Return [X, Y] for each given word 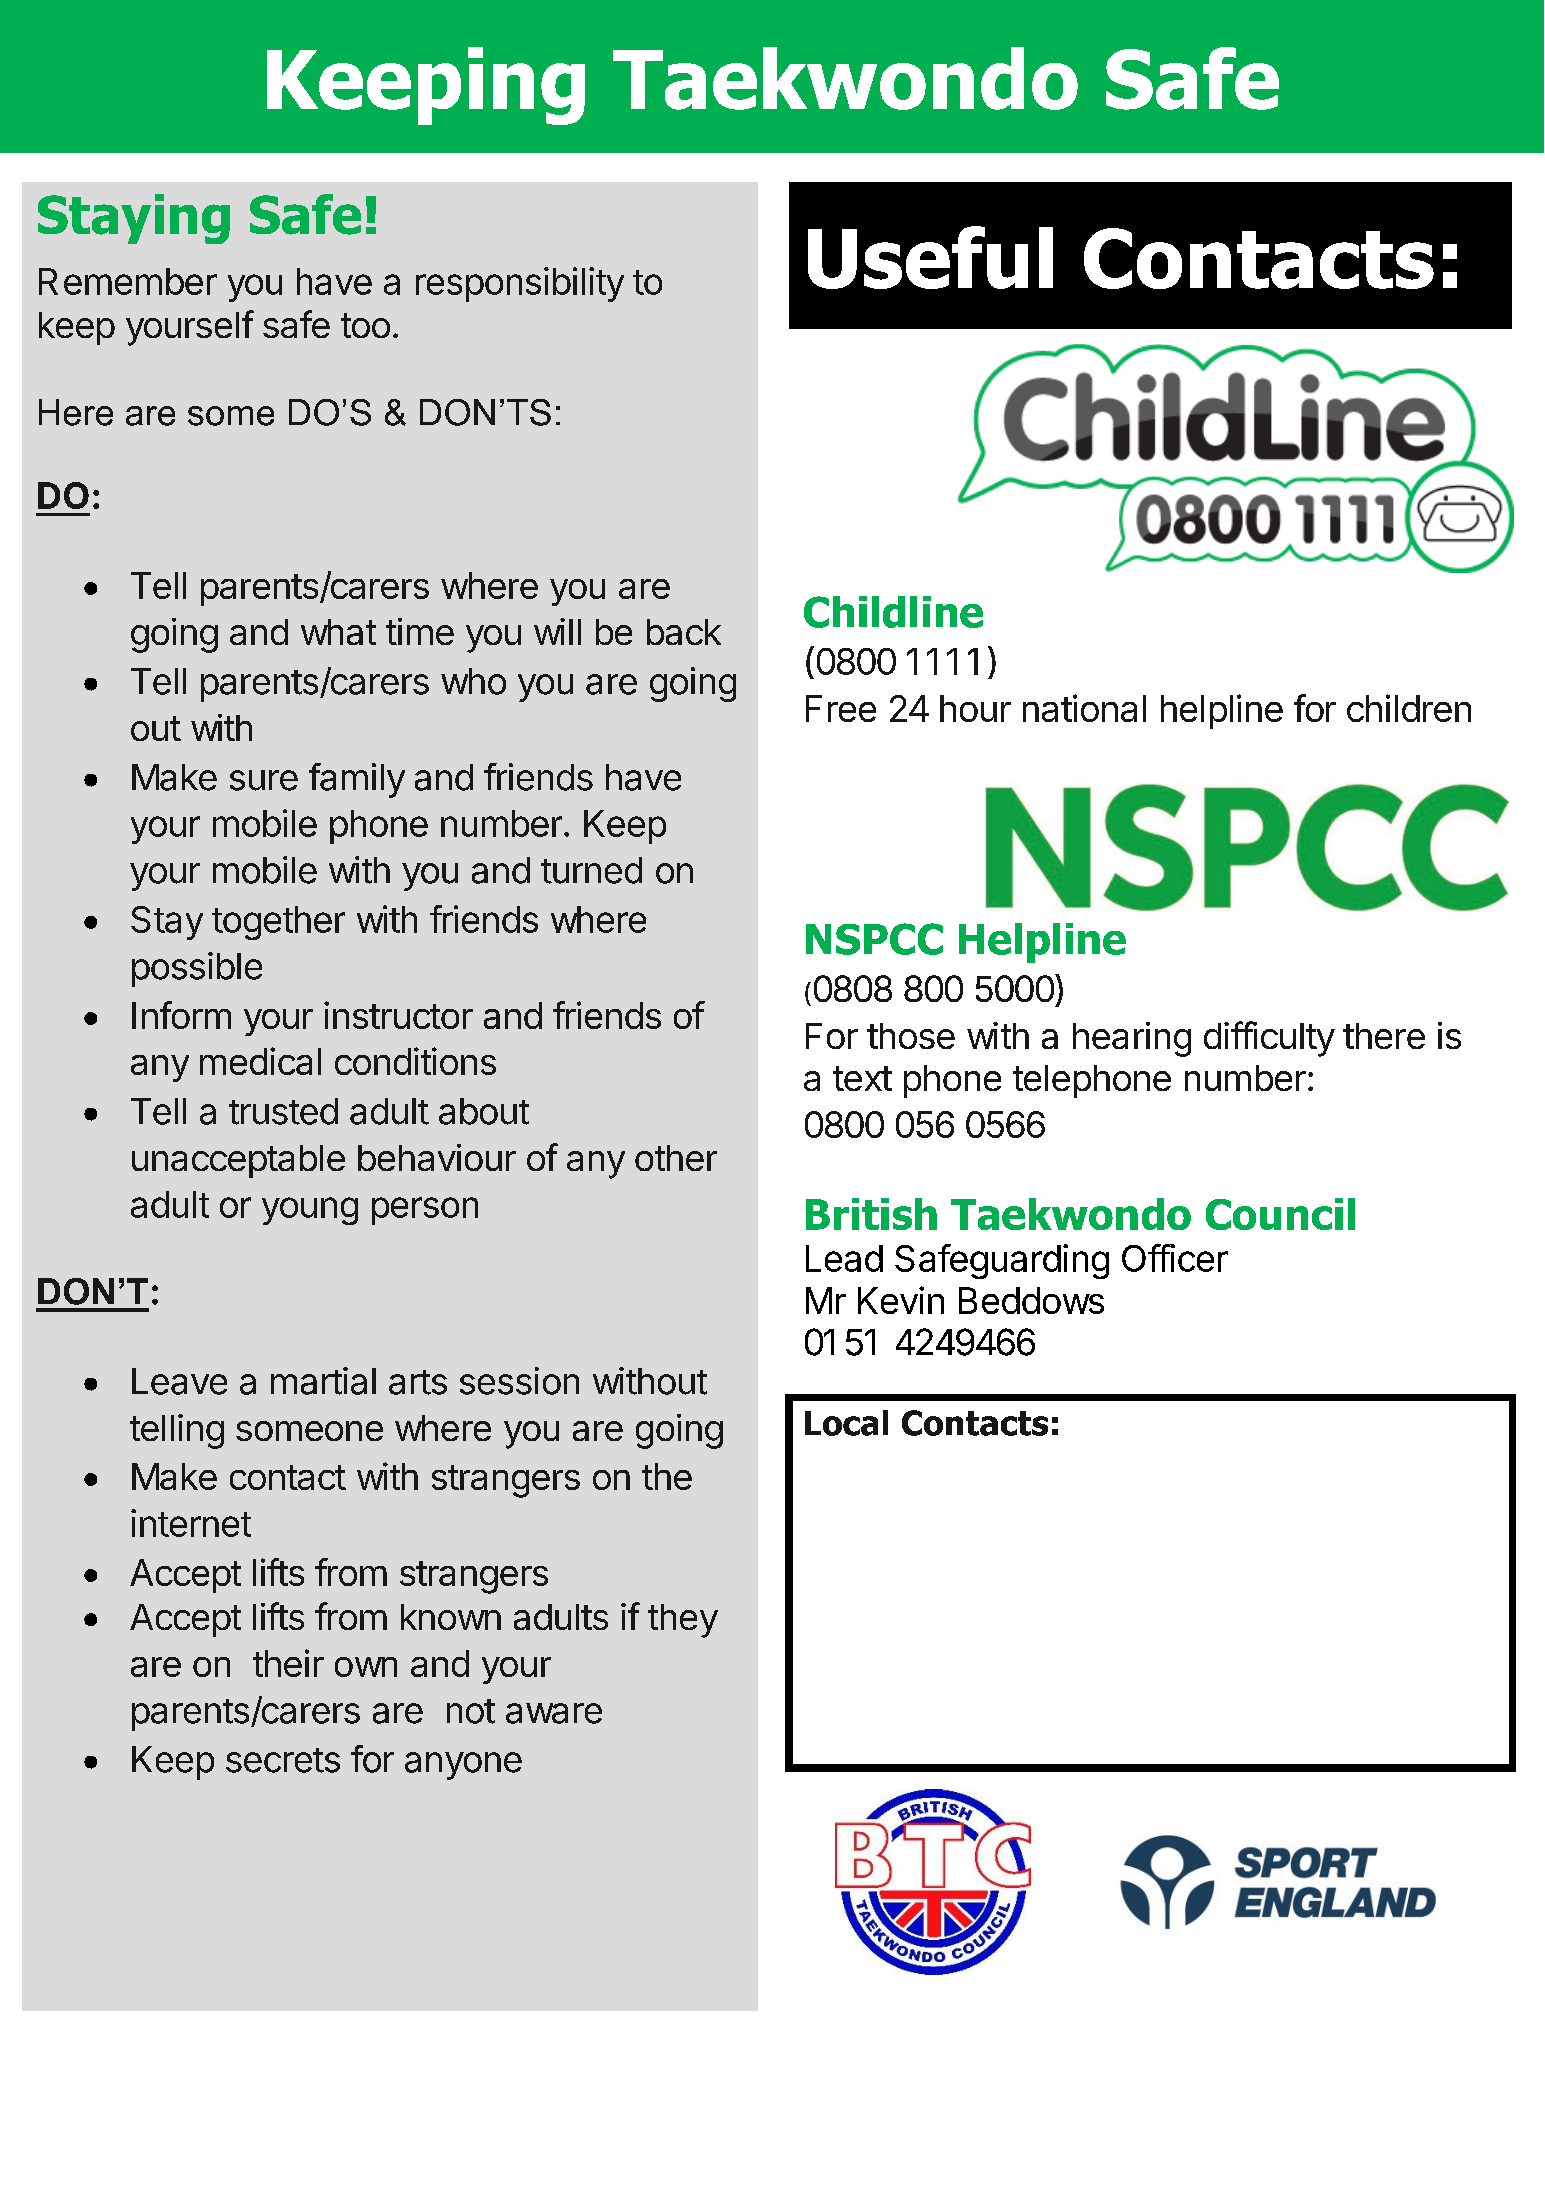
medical [260, 1061]
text [862, 1078]
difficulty [1269, 1039]
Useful [930, 257]
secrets [283, 1760]
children [1409, 708]
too [365, 325]
